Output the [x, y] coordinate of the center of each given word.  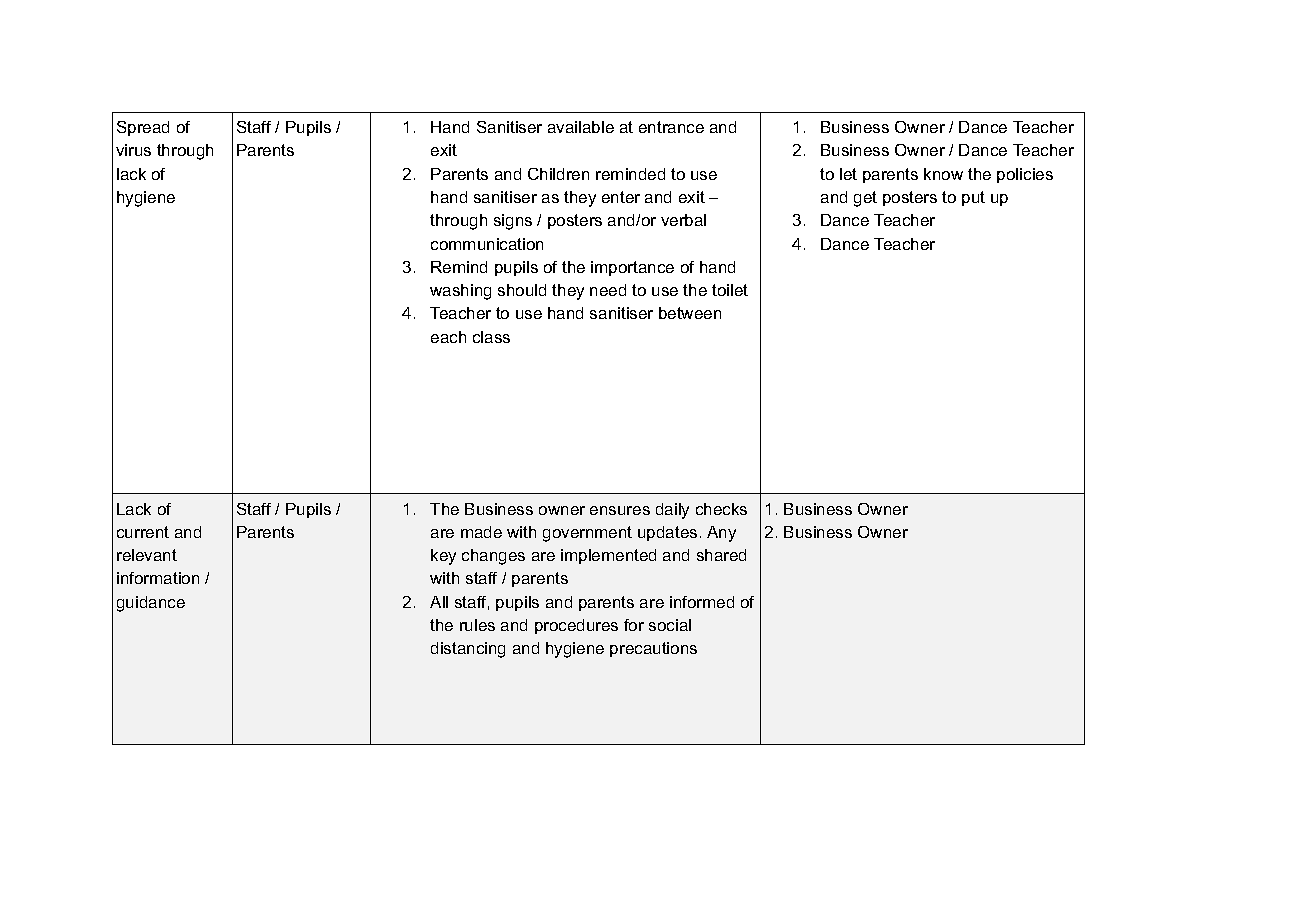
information [158, 578]
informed [702, 602]
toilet [730, 290]
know [943, 174]
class [491, 337]
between [690, 313]
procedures [576, 626]
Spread [143, 128]
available [581, 127]
